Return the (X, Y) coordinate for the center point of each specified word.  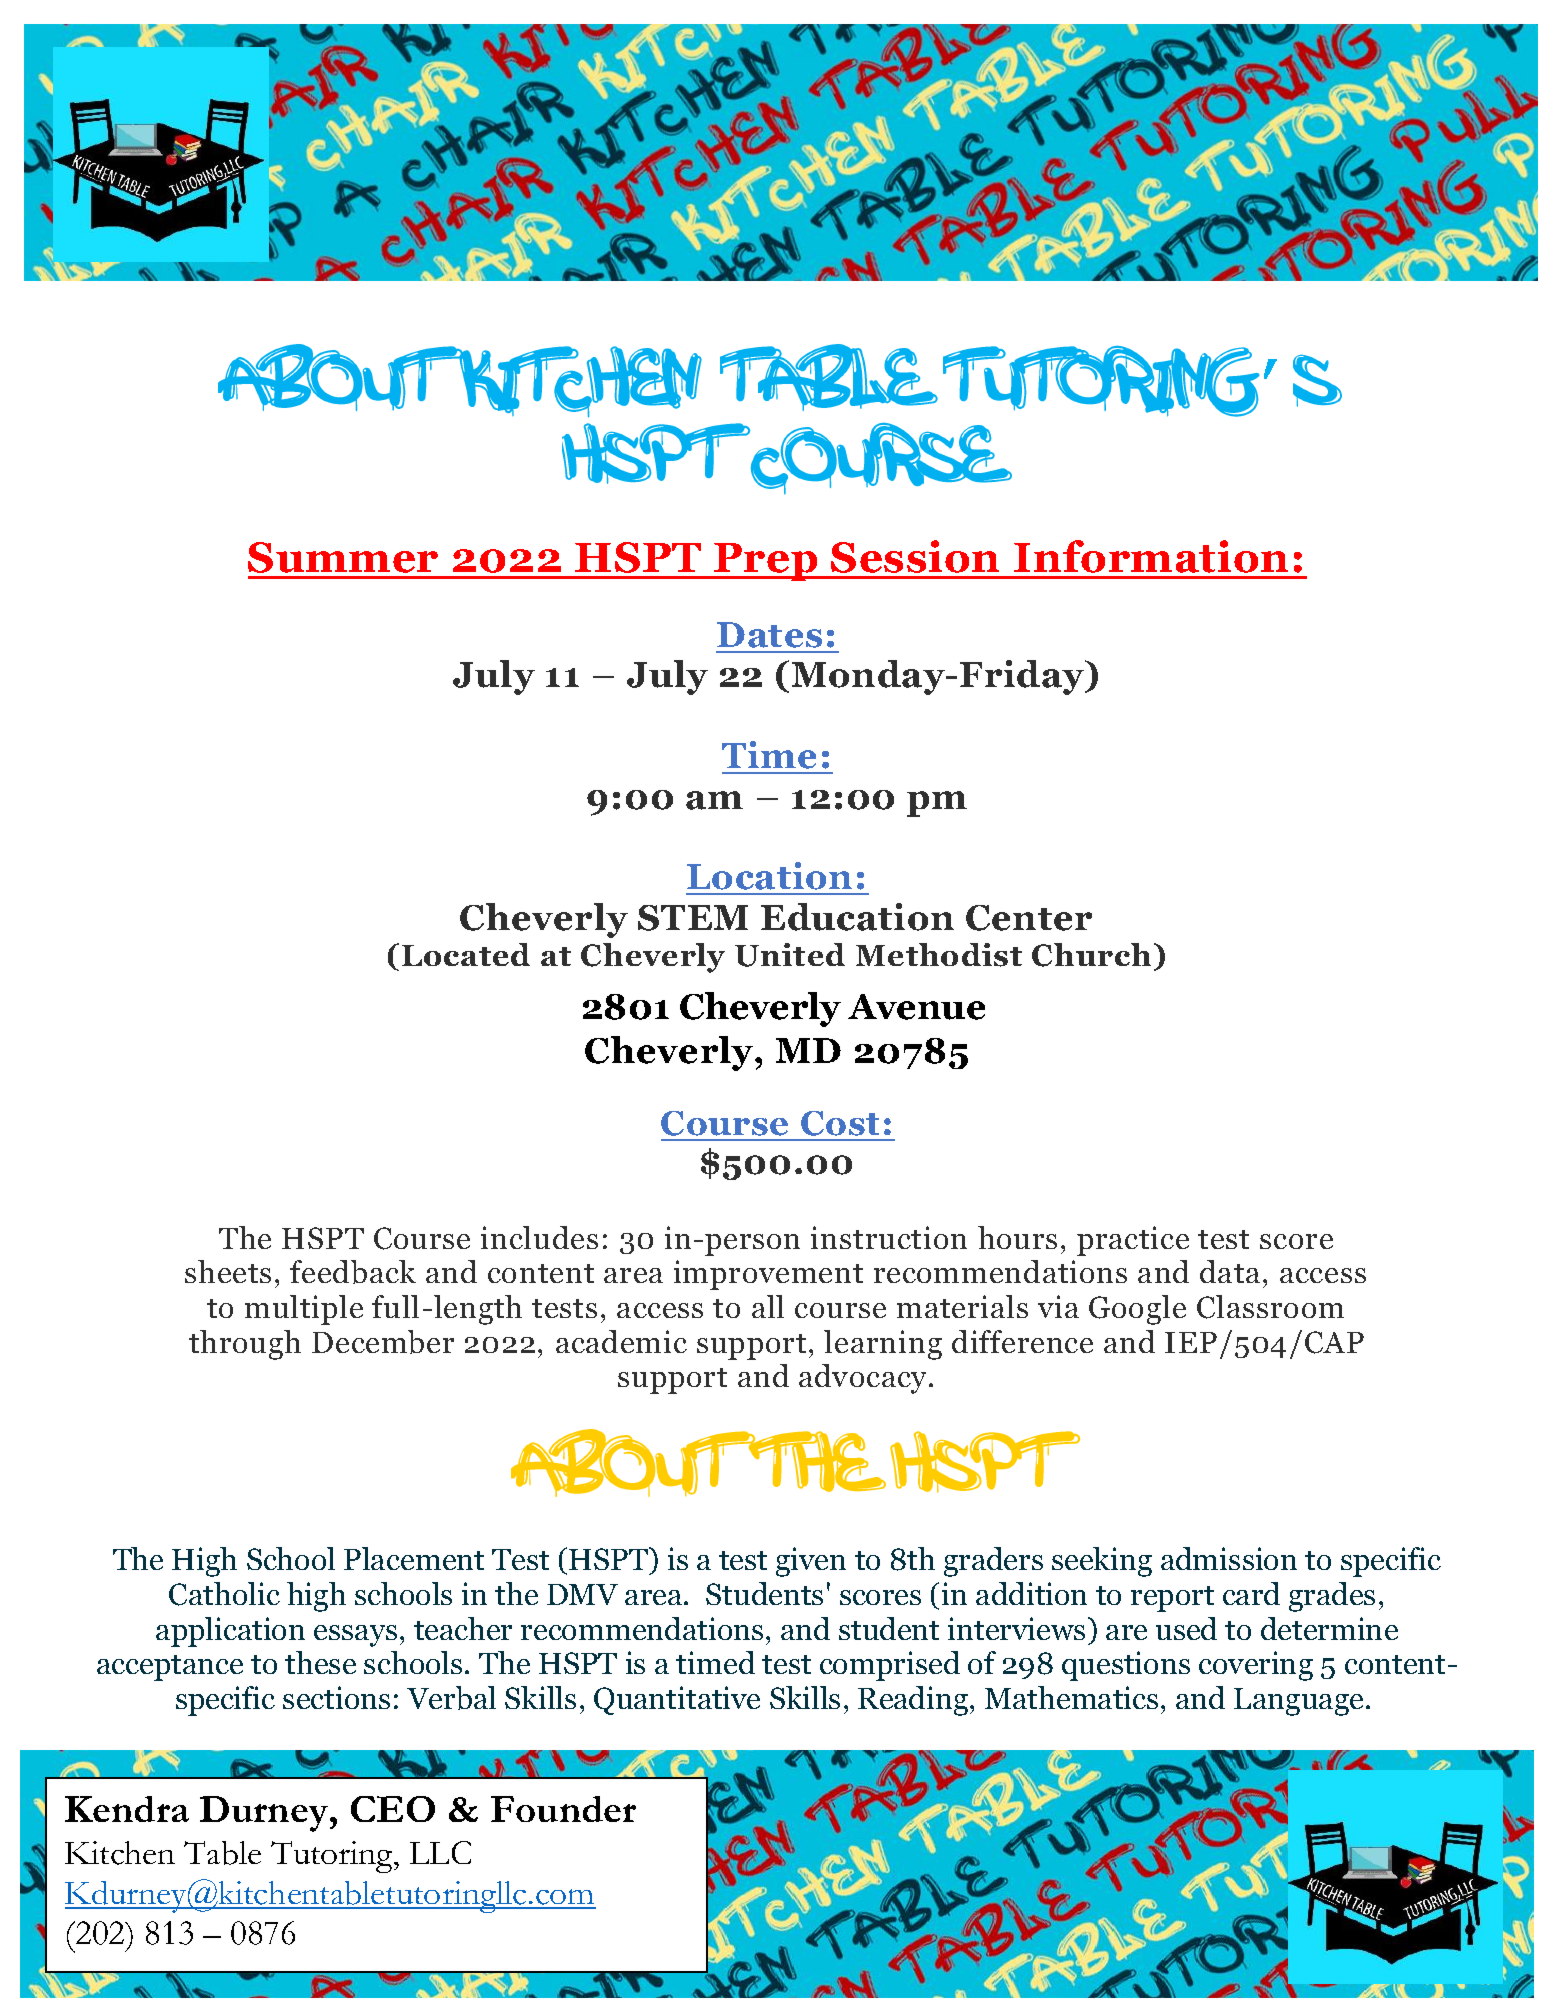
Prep (766, 562)
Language (1298, 1702)
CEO (393, 1809)
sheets (228, 1271)
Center (1029, 918)
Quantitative (677, 1700)
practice (1133, 1241)
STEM (693, 918)
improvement (768, 1275)
